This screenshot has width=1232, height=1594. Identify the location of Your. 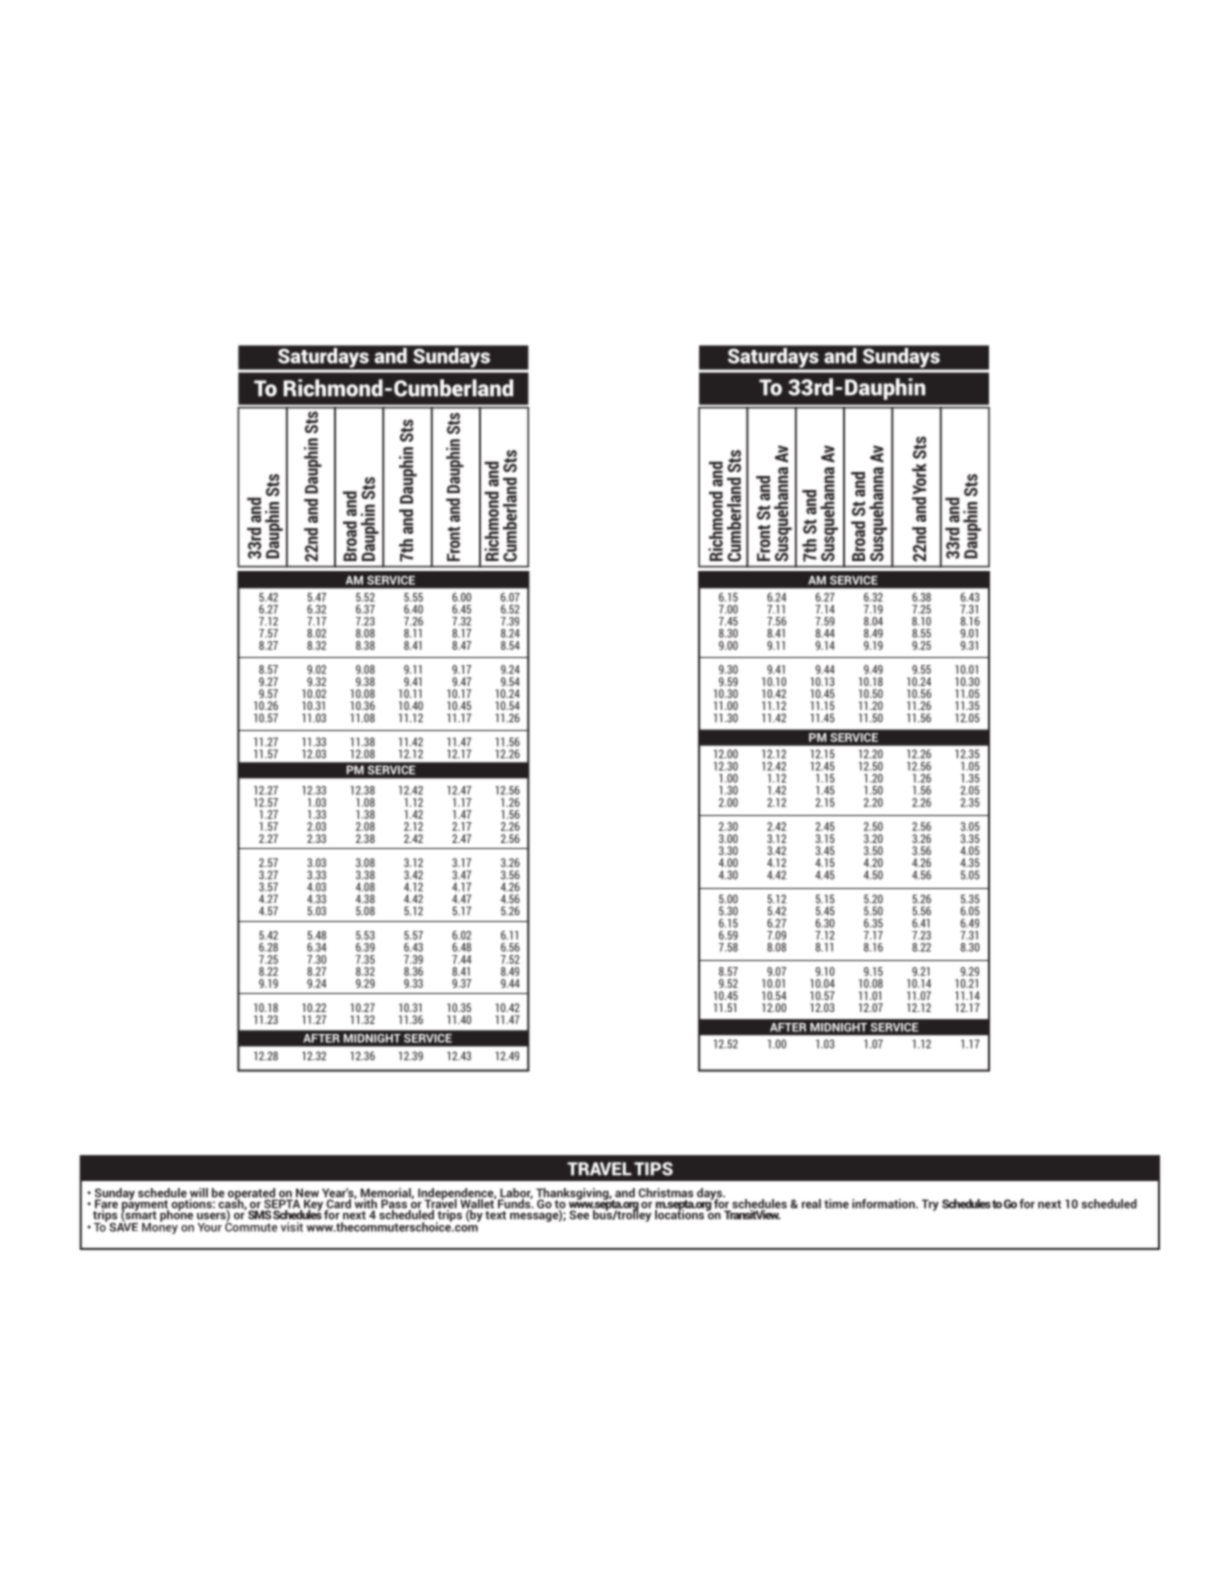
(210, 1227).
